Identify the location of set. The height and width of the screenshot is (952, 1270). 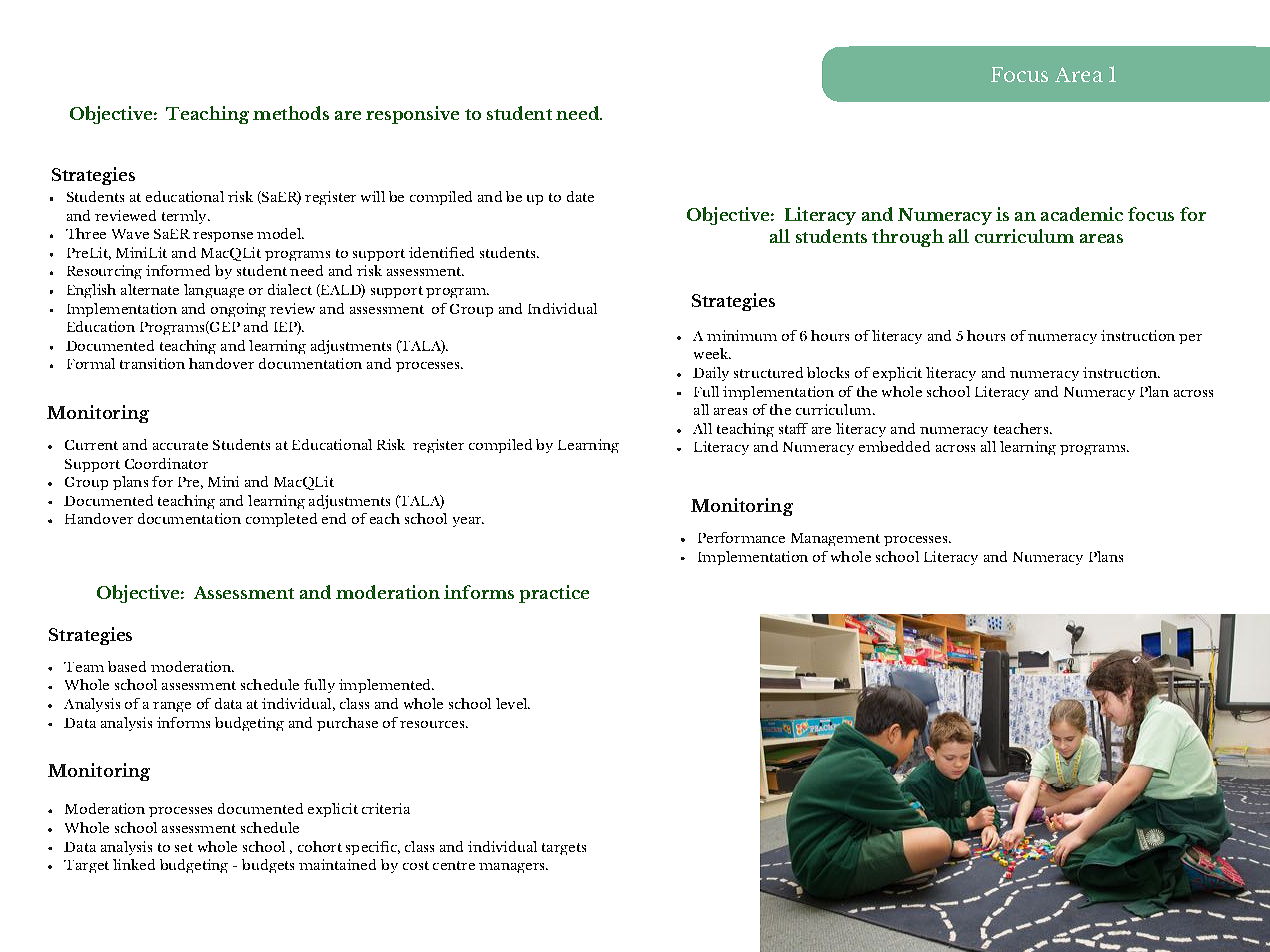
(184, 847).
